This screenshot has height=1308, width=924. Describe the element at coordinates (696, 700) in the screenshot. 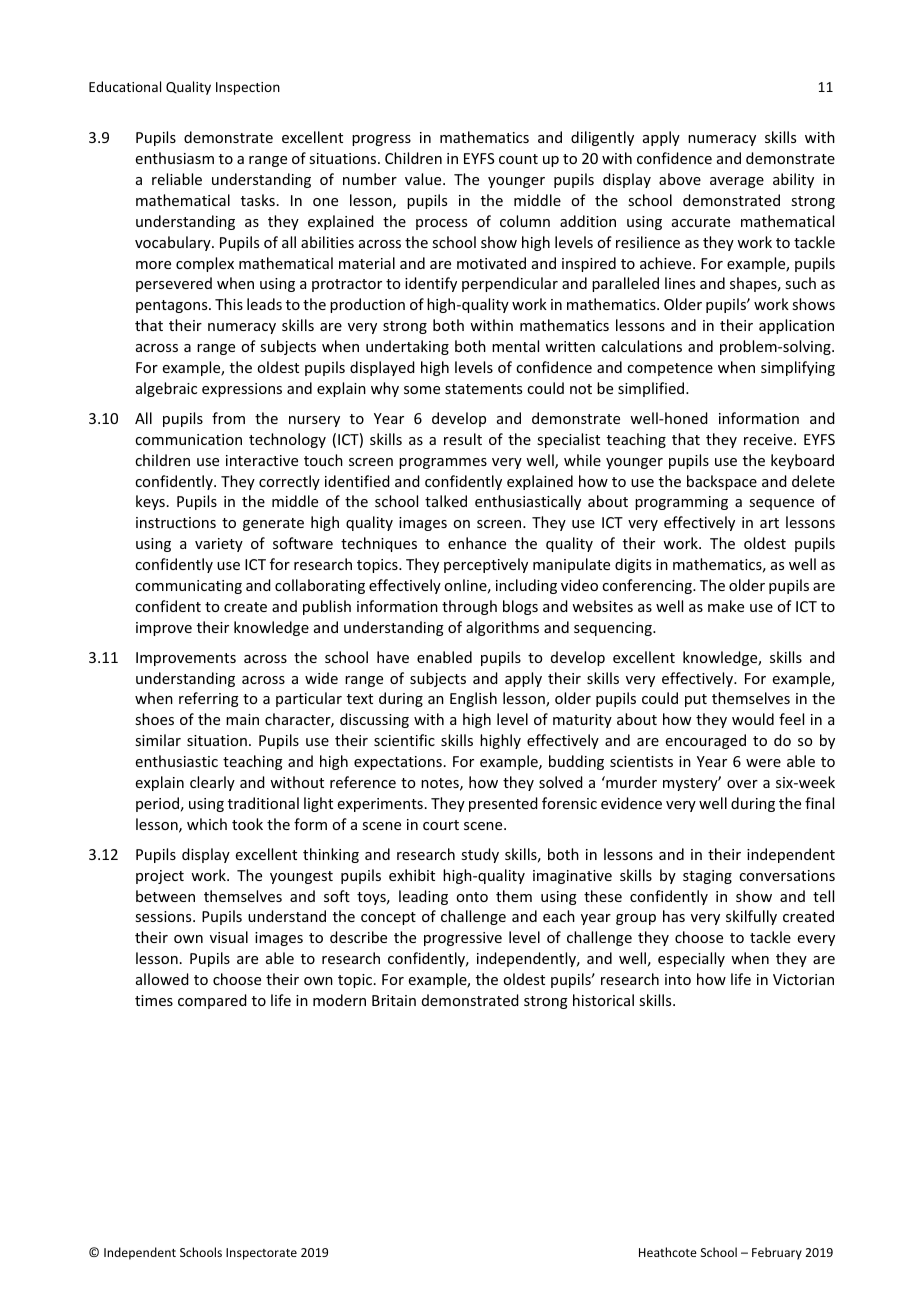

I see `put` at that location.
